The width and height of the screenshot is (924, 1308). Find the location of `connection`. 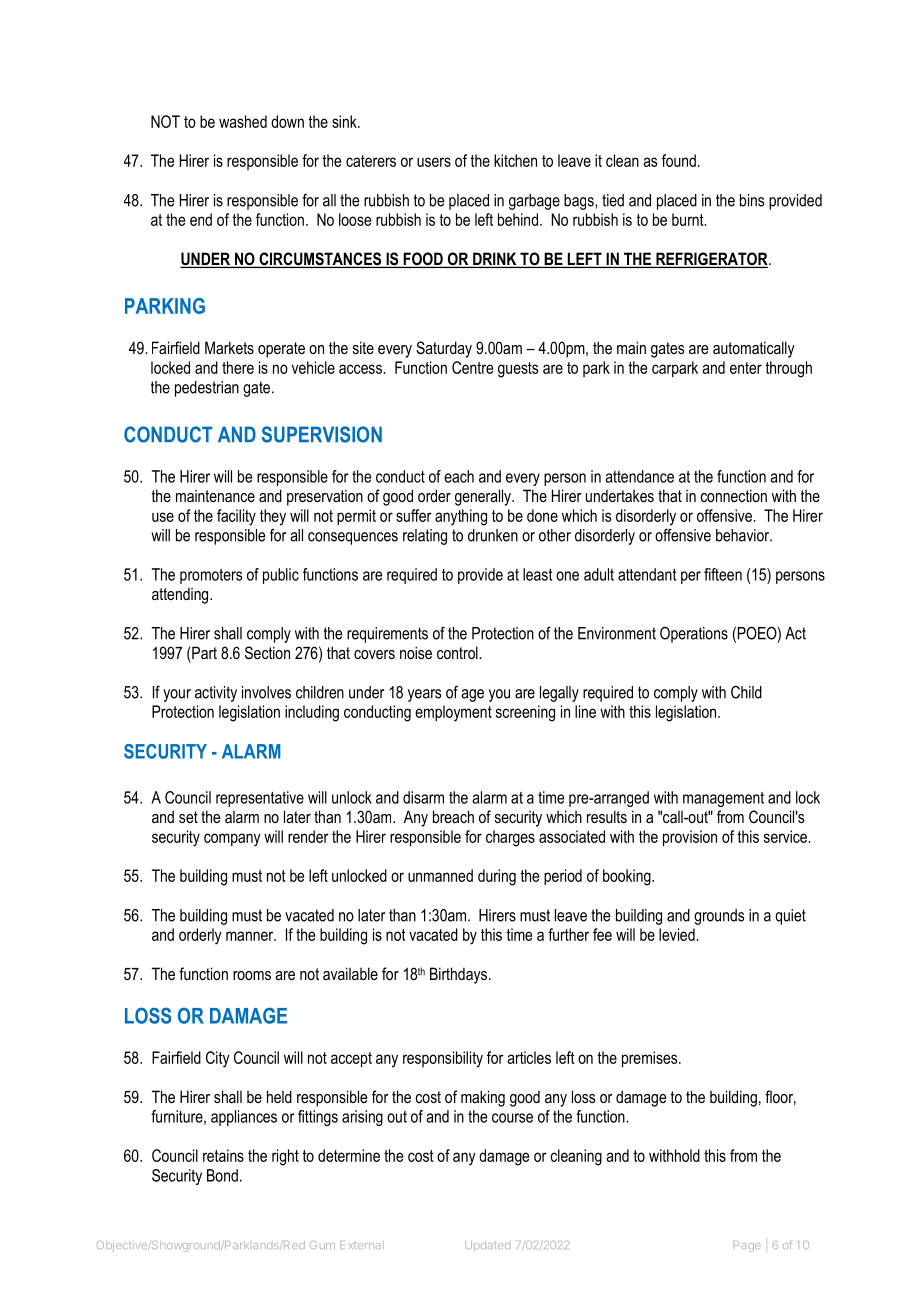

connection is located at coordinates (734, 495).
